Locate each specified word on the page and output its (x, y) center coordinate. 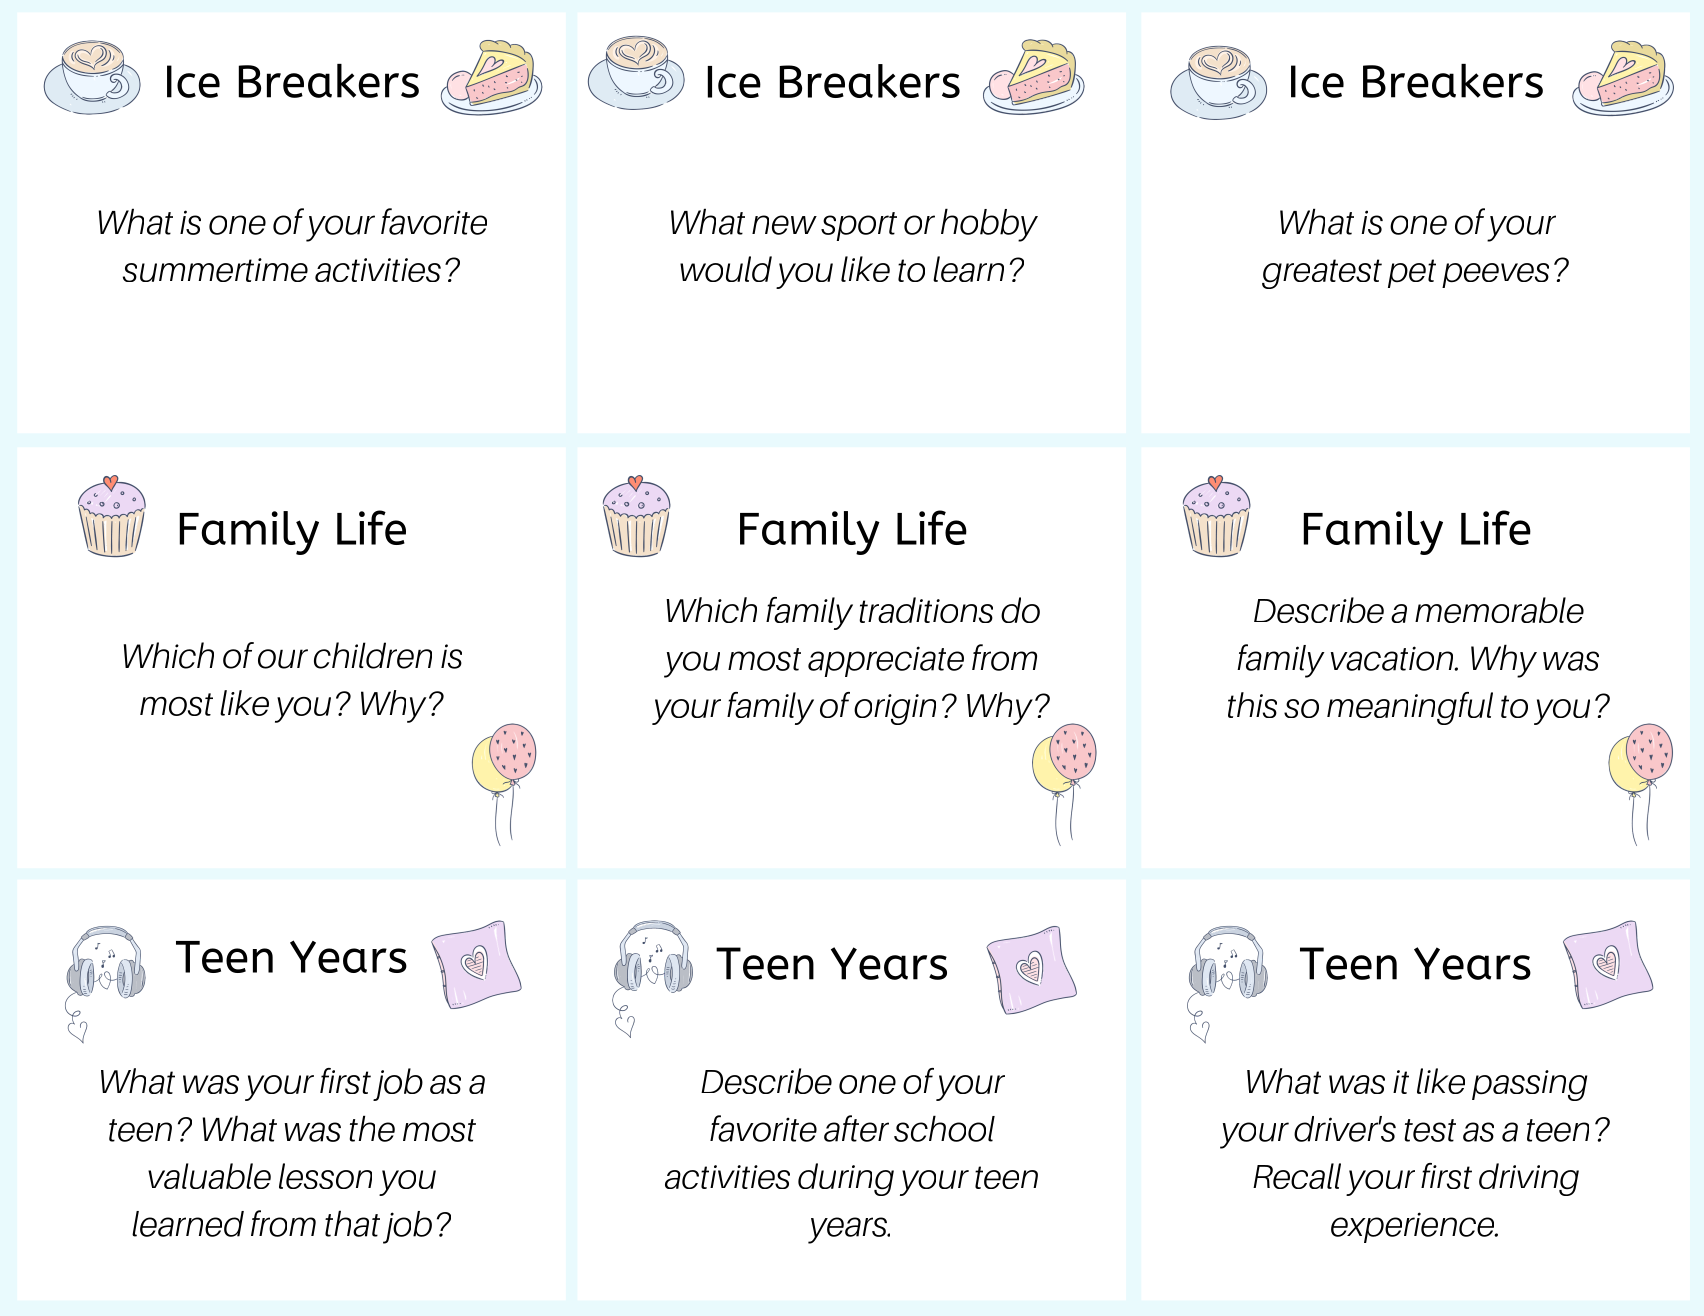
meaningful (1410, 708)
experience (1414, 1227)
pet (1412, 273)
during (846, 1179)
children (373, 655)
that (352, 1223)
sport (859, 226)
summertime (215, 270)
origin (895, 709)
